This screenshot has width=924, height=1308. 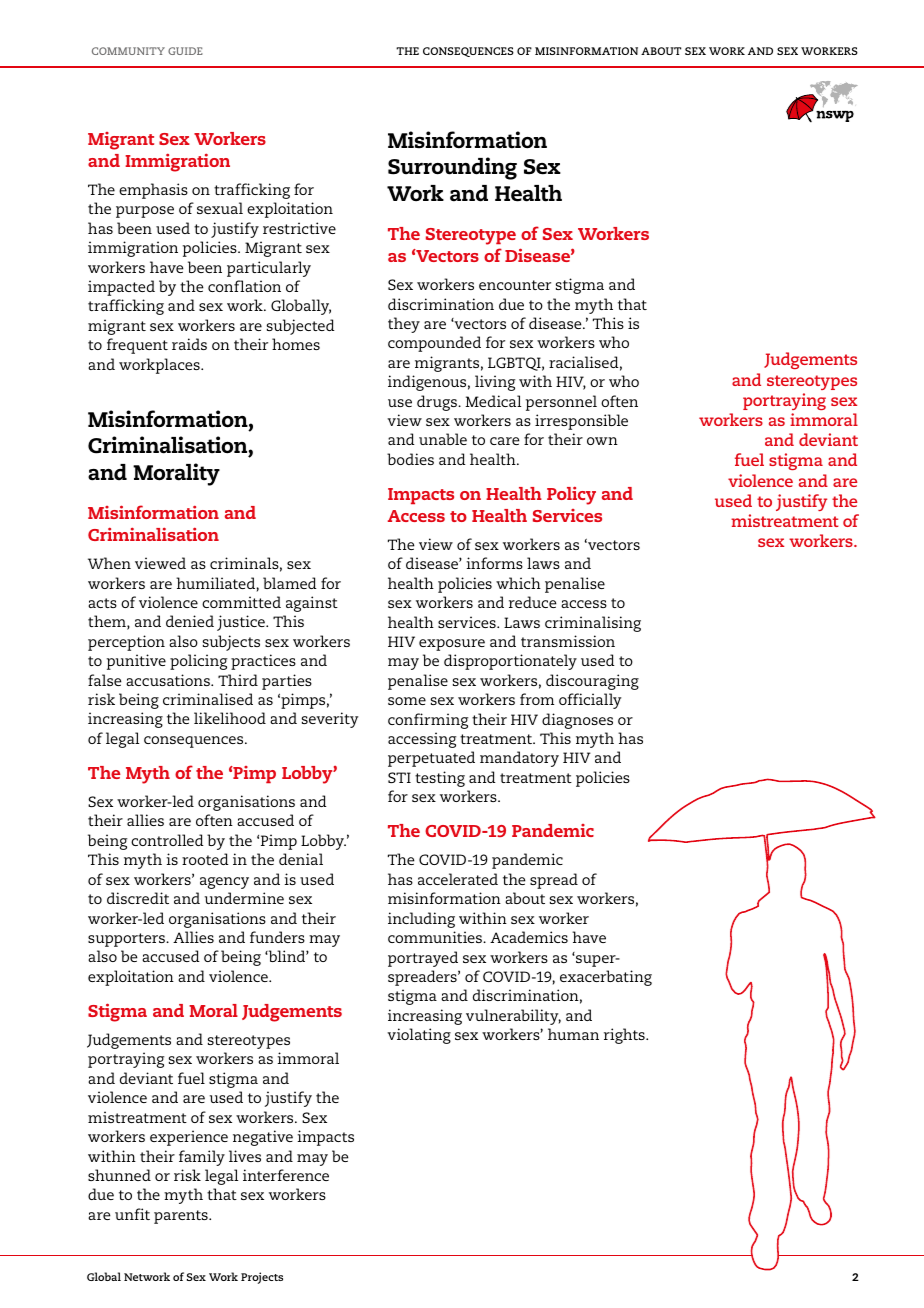 I want to click on accusations, so click(x=169, y=680).
